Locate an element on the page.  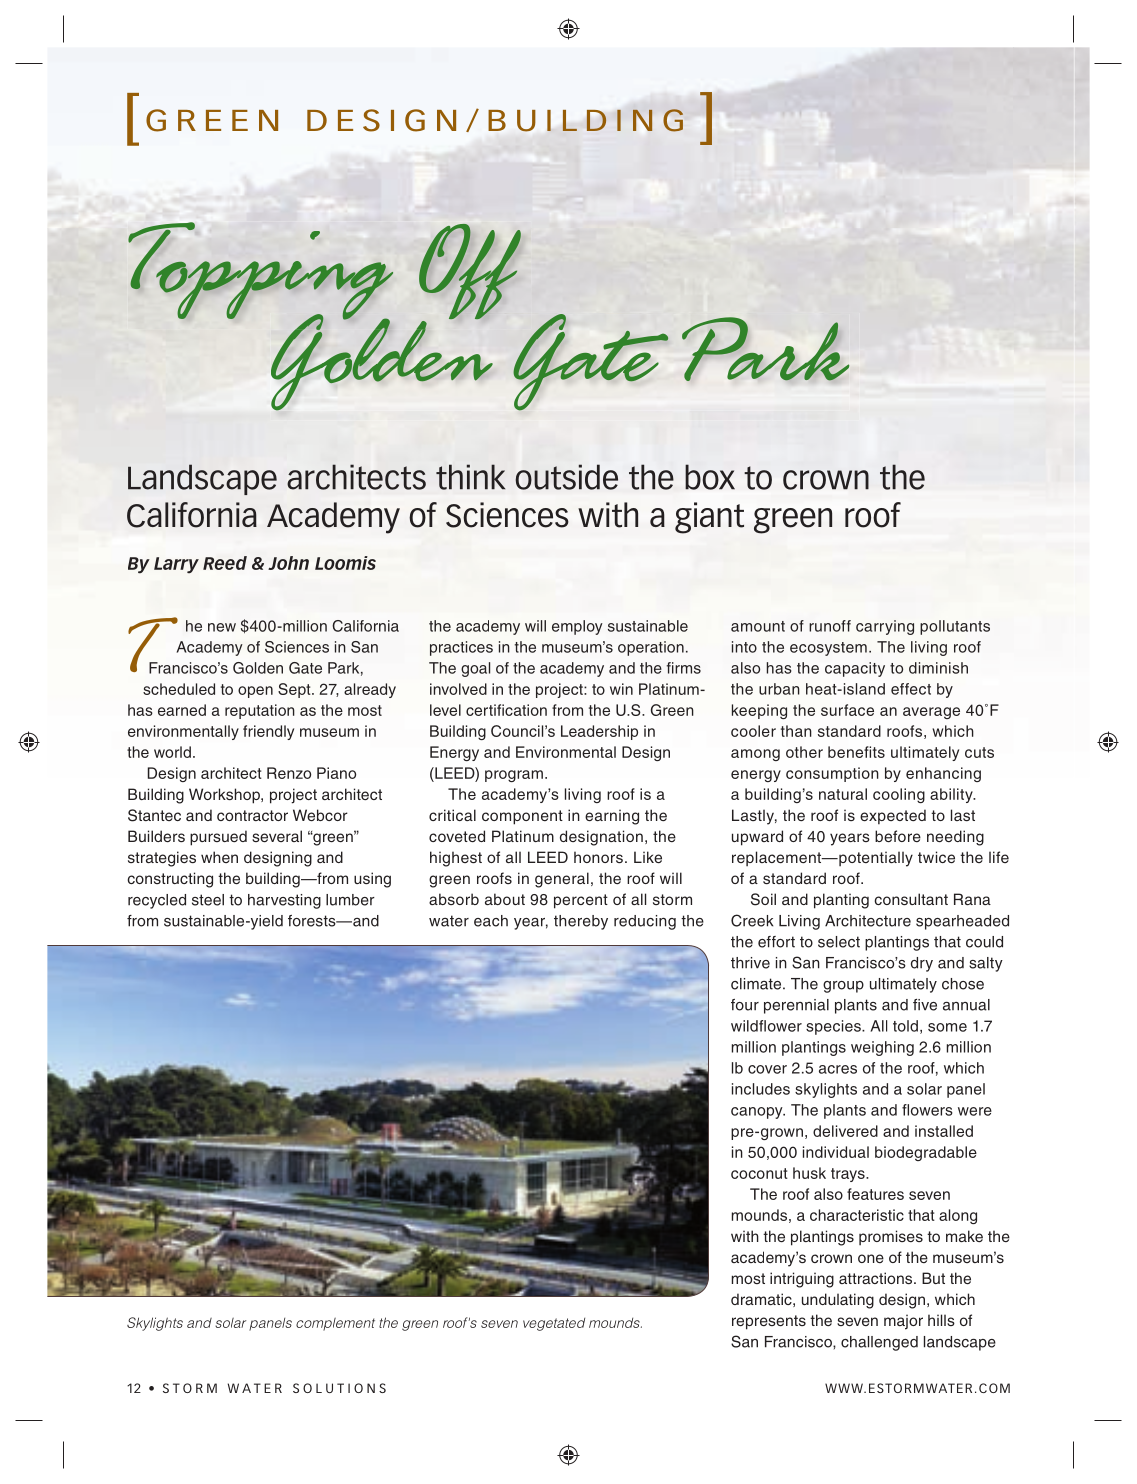
box is located at coordinates (710, 477).
